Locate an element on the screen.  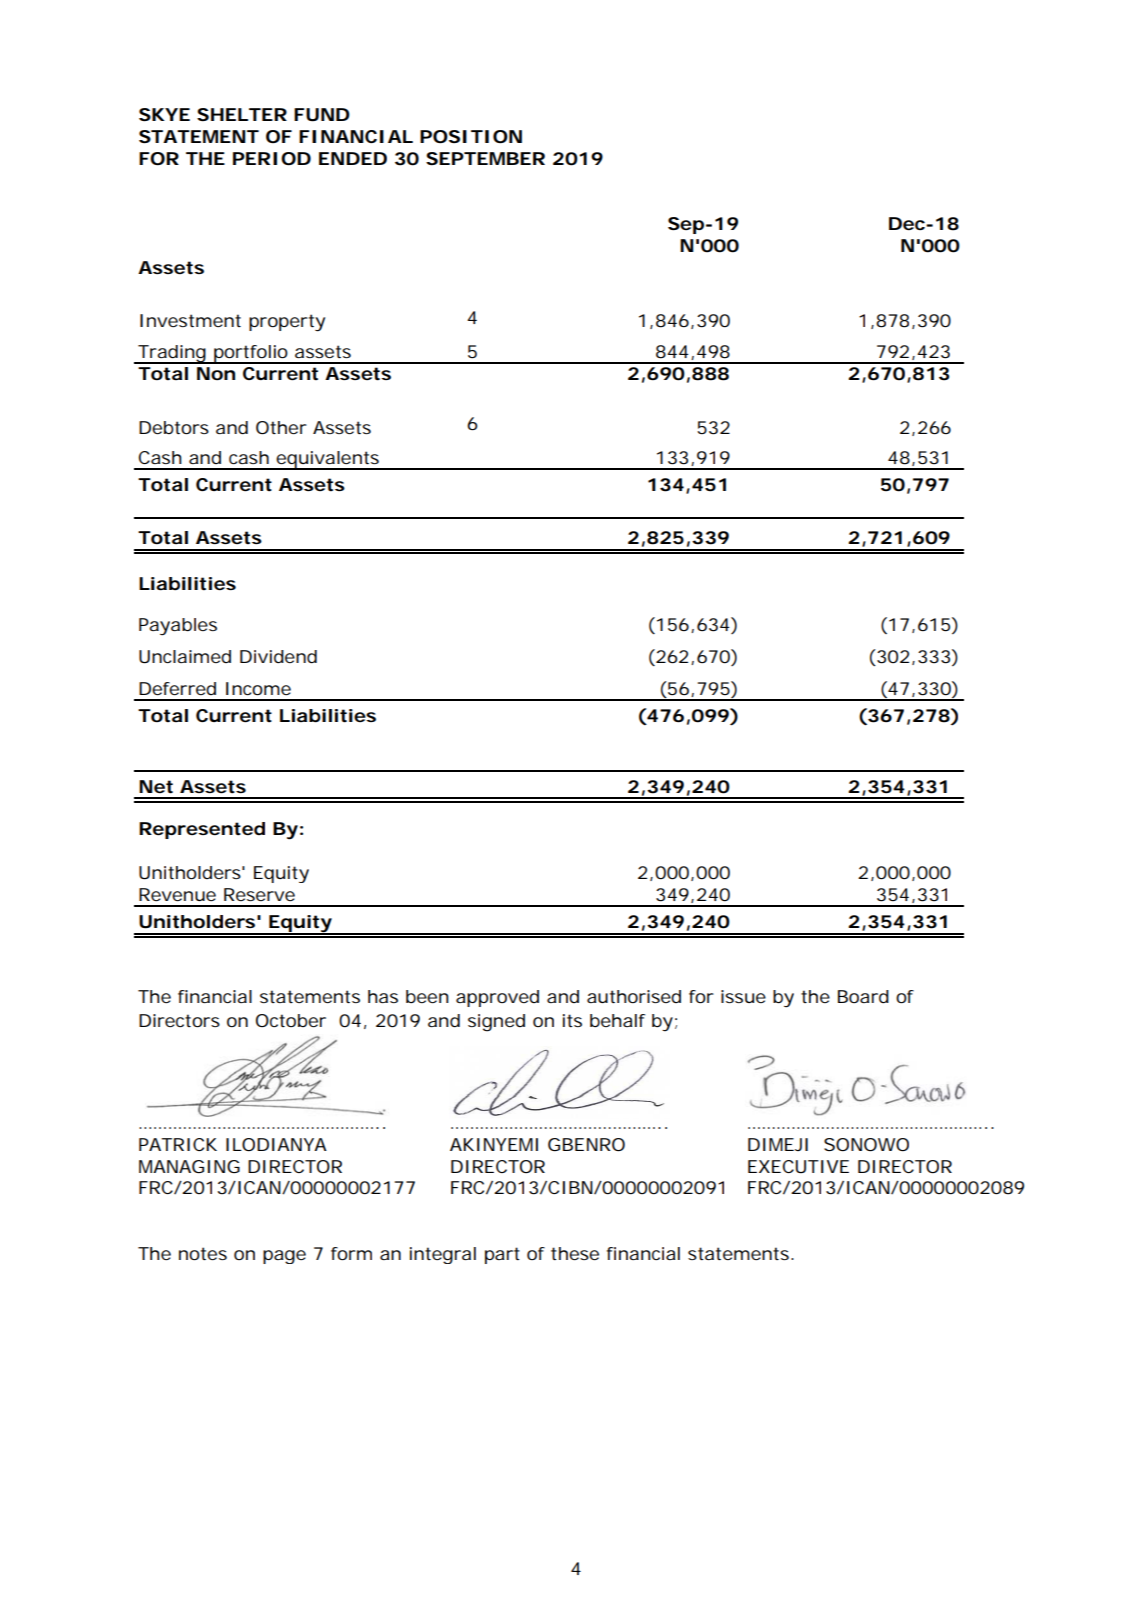
SEPTEMBER is located at coordinates (485, 158).
